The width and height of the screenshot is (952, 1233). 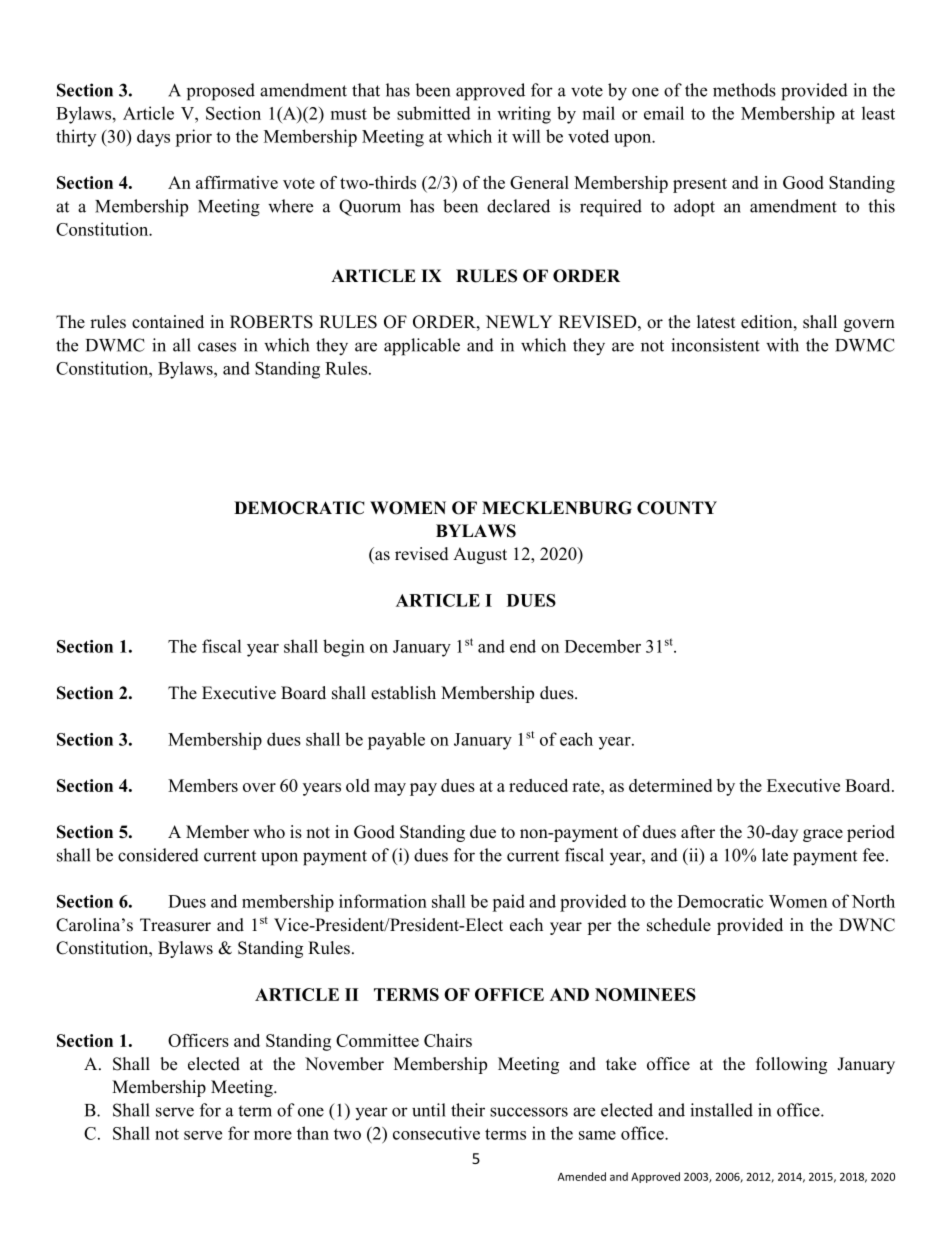 What do you see at coordinates (273, 1135) in the screenshot?
I see `more` at bounding box center [273, 1135].
